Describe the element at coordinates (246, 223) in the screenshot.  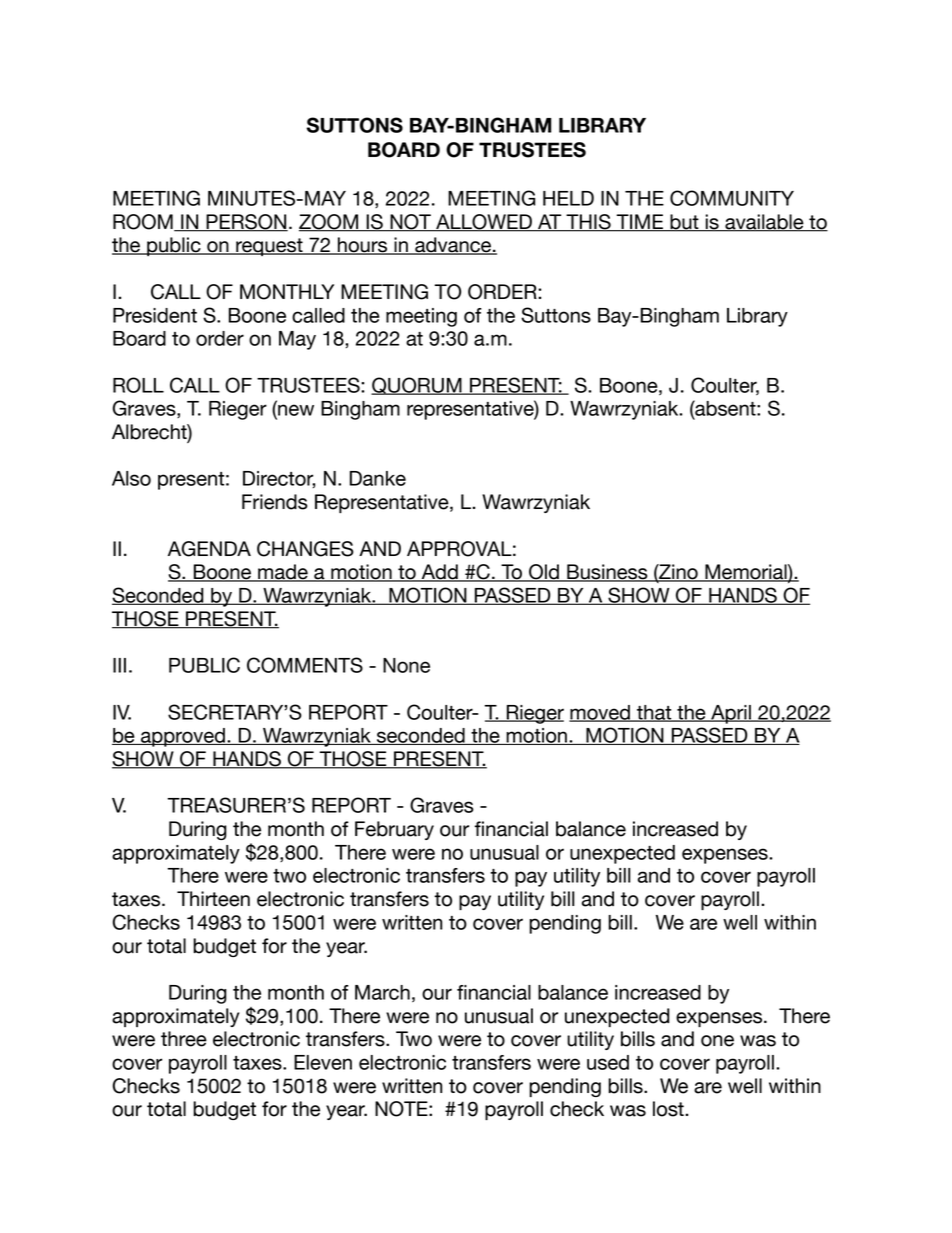
I see `PERSON` at that location.
